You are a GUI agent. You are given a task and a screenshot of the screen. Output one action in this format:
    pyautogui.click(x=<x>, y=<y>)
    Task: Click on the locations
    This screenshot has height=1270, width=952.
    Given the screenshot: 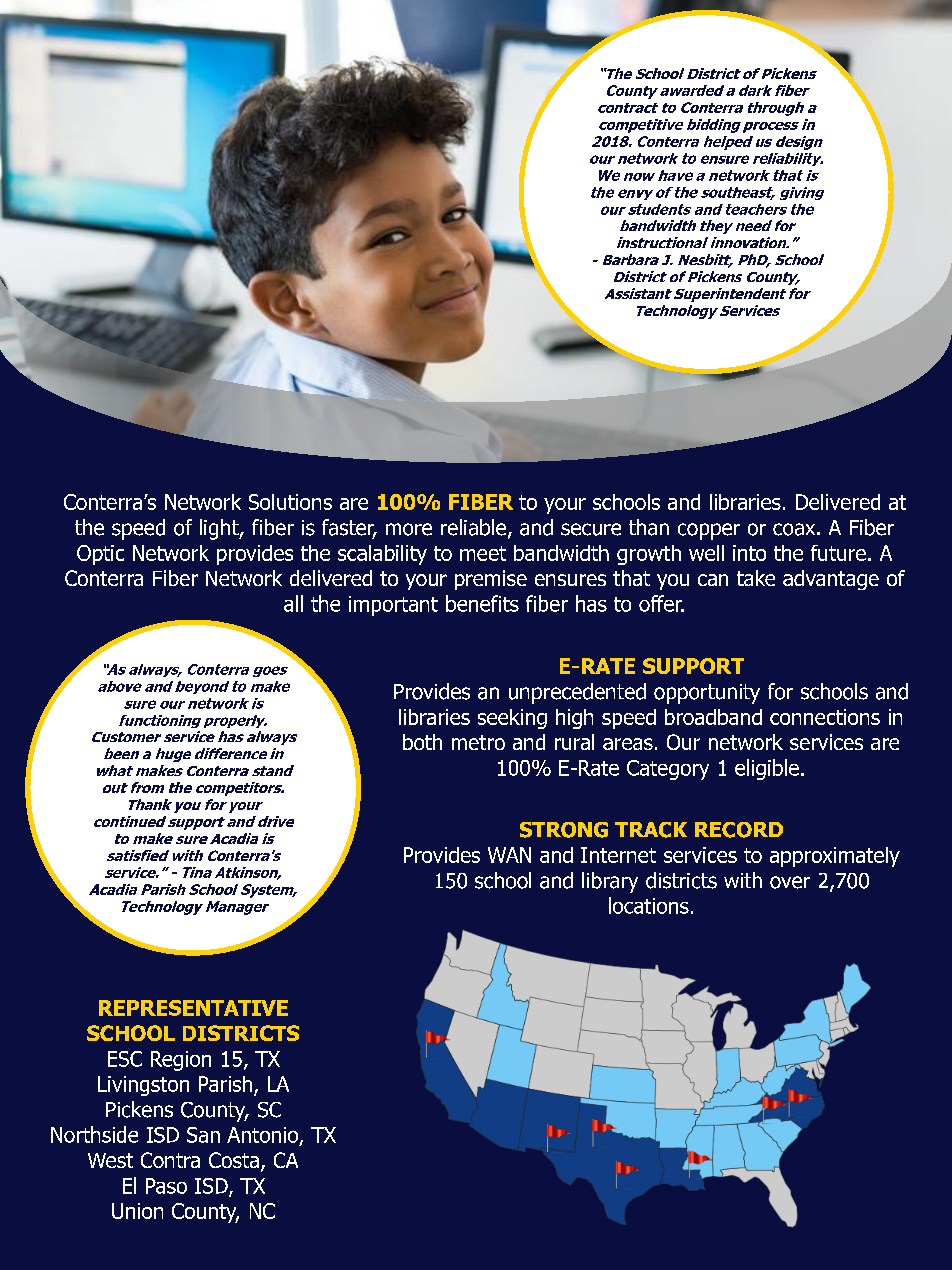 What is the action you would take?
    pyautogui.click(x=649, y=905)
